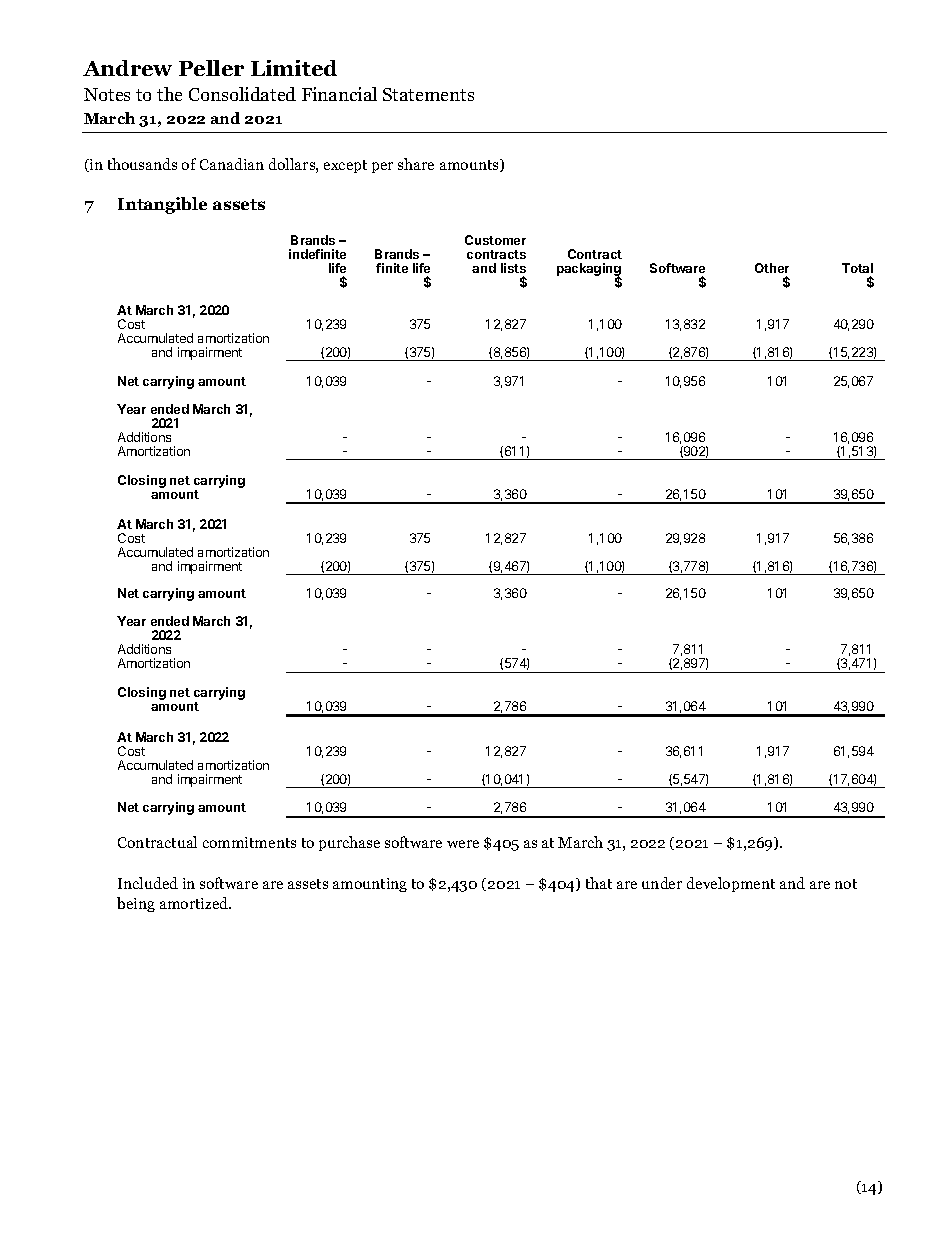 The height and width of the image is (1233, 952). Describe the element at coordinates (428, 94) in the image. I see `Statements` at that location.
